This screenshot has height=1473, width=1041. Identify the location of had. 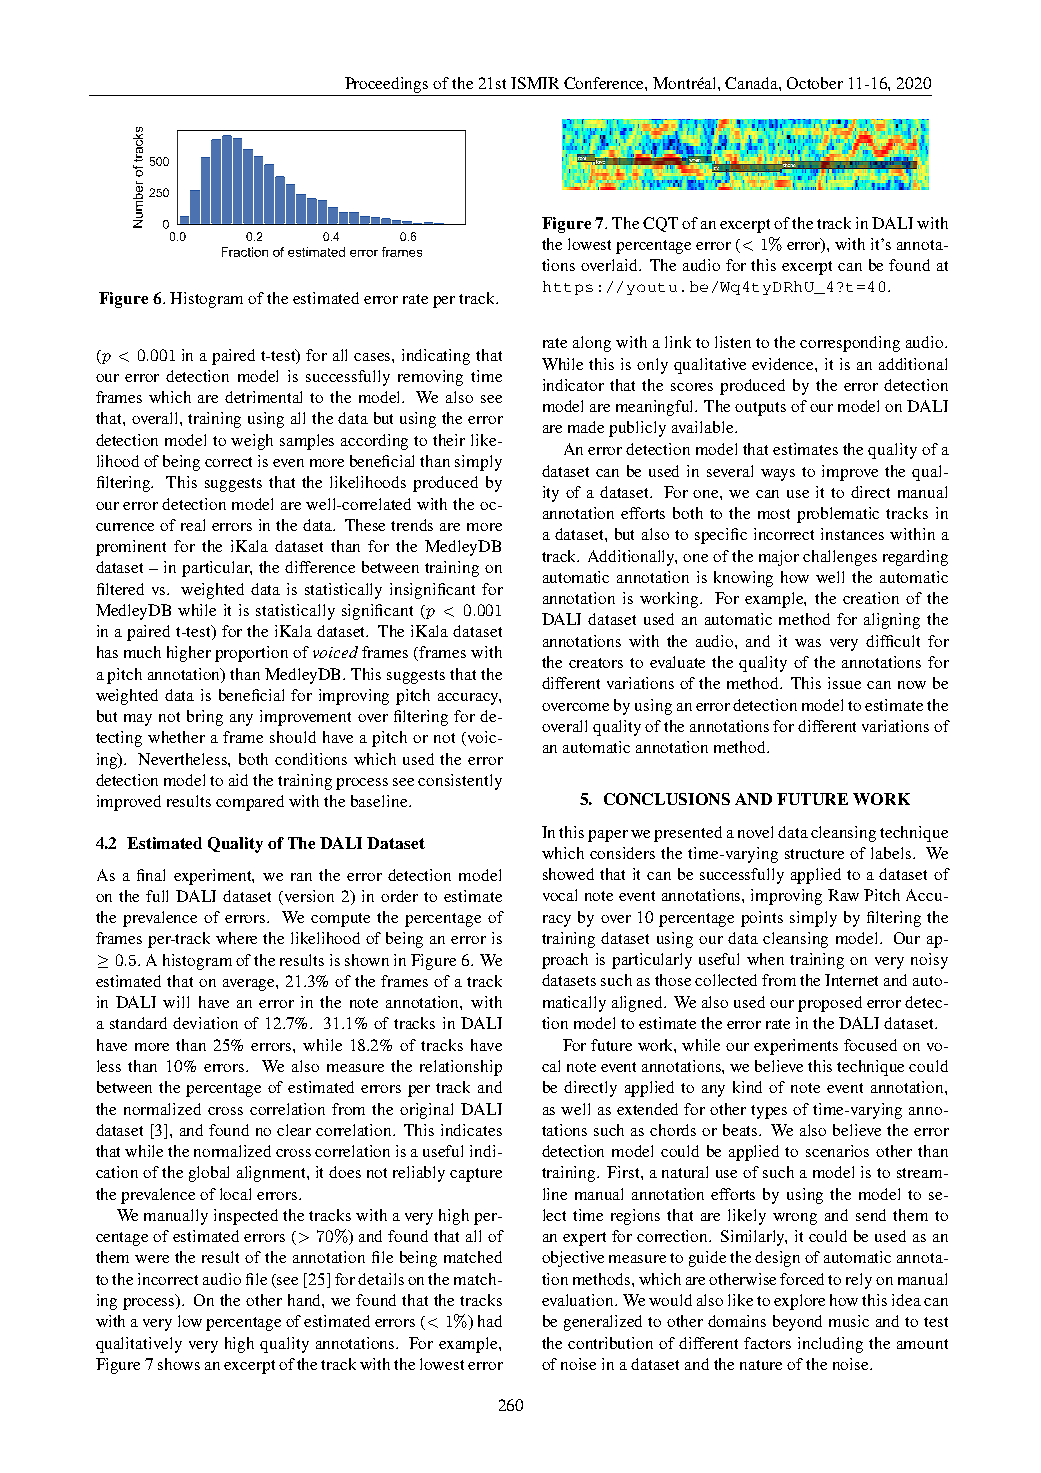
(490, 1321).
